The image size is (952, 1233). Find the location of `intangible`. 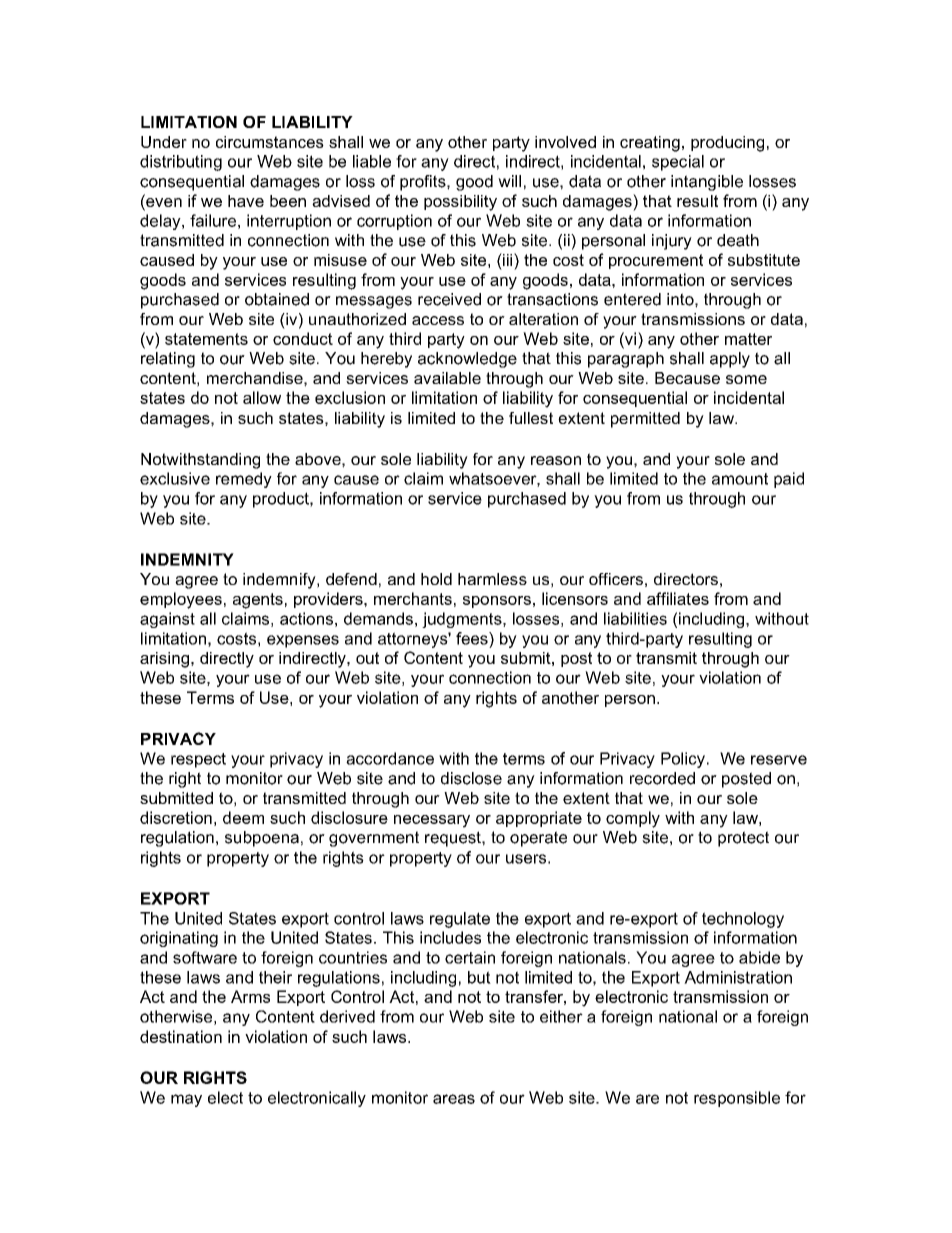

intangible is located at coordinates (707, 183).
